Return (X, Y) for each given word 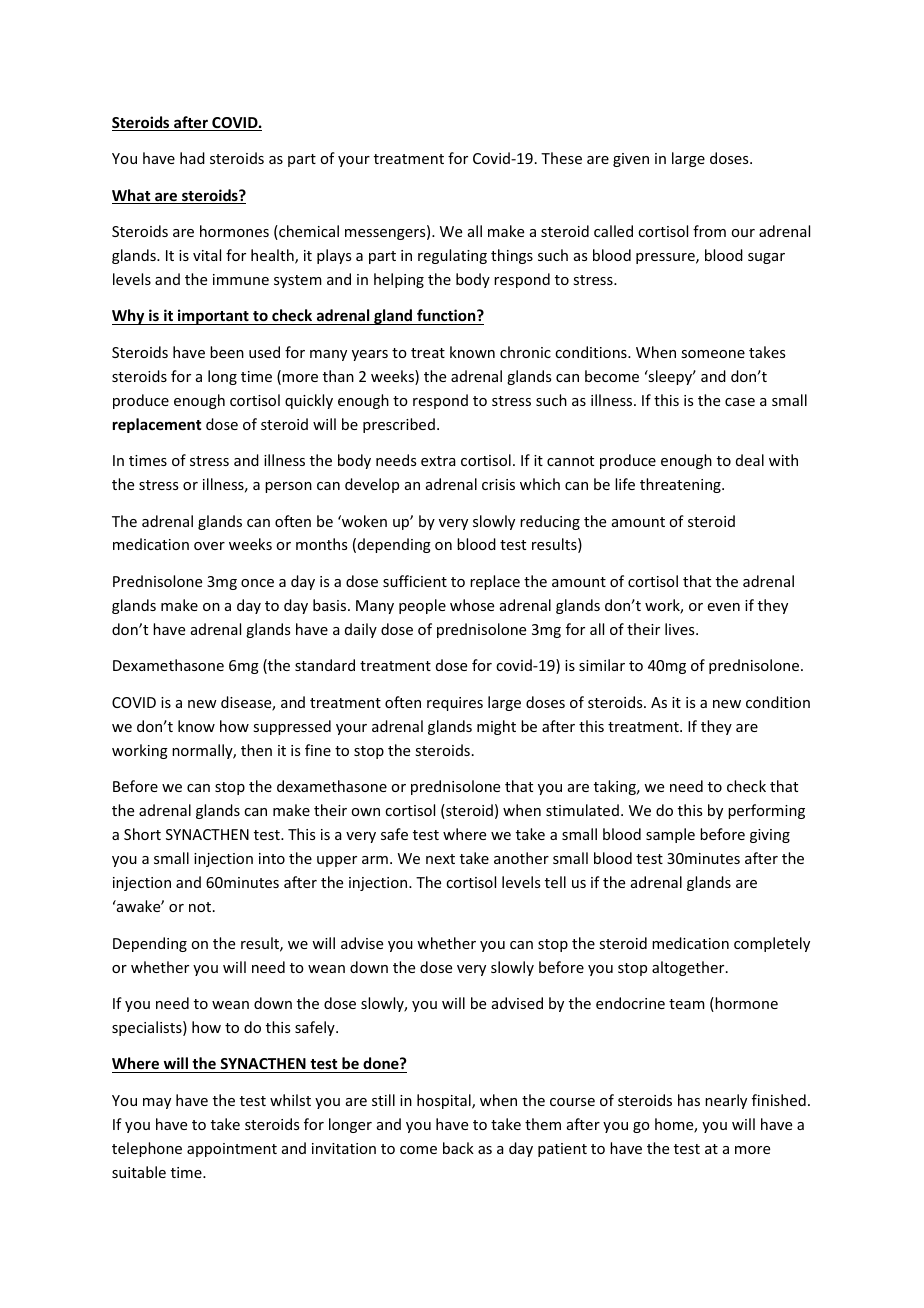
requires (455, 704)
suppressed (292, 727)
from (709, 231)
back (458, 1148)
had (192, 158)
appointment (232, 1150)
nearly (726, 1101)
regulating (452, 256)
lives (681, 629)
